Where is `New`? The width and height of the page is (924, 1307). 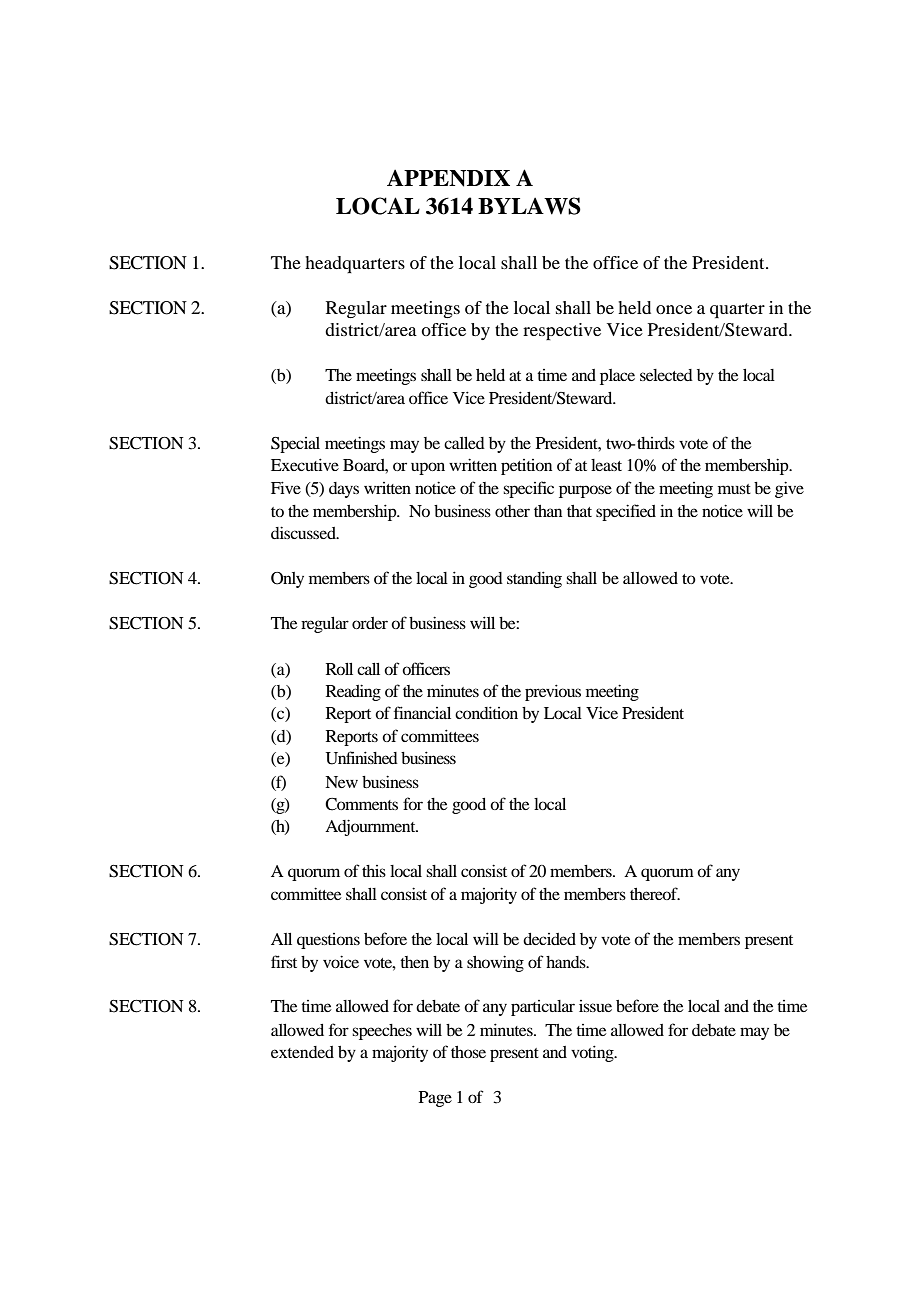
New is located at coordinates (341, 782).
